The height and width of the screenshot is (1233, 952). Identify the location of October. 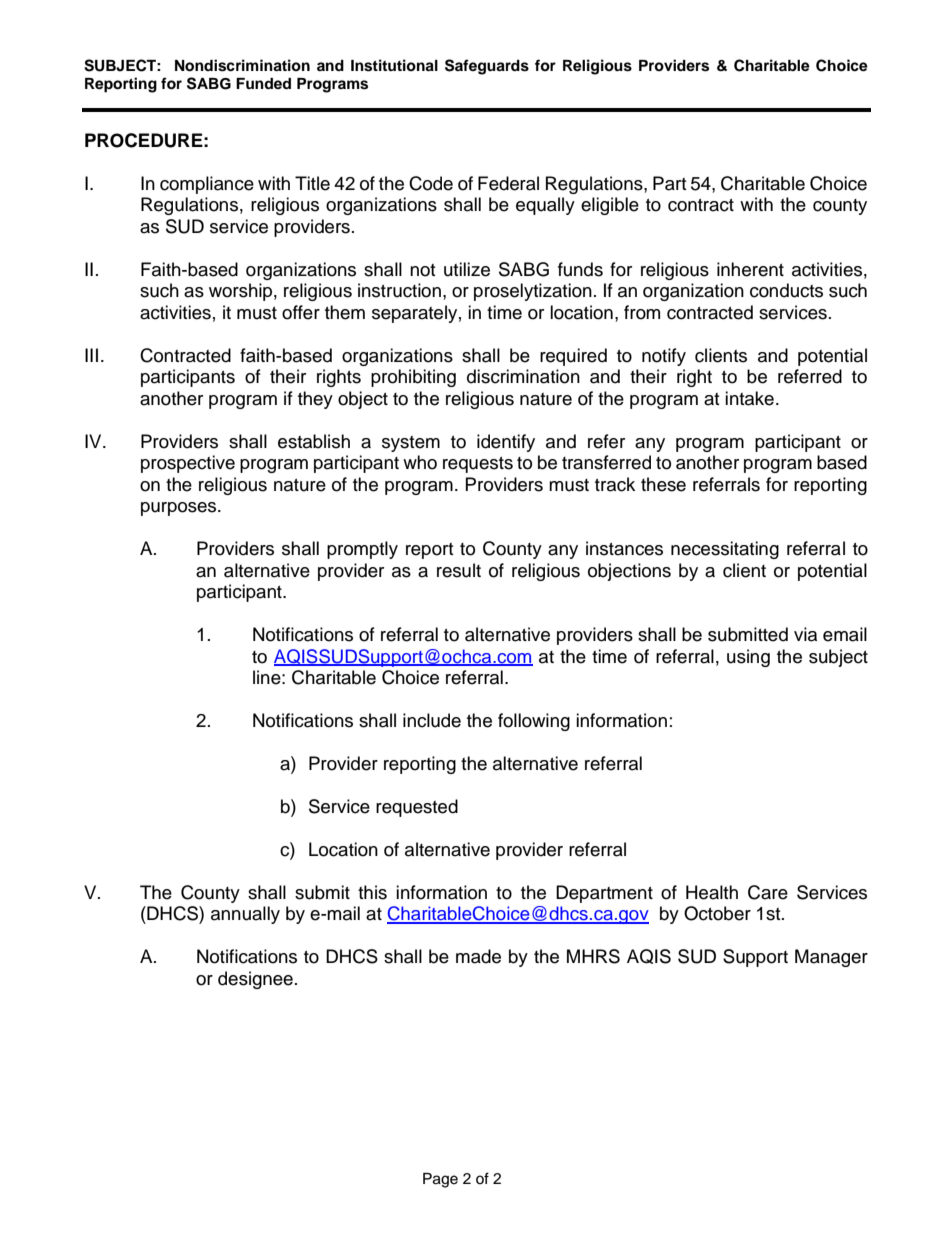
(717, 913).
